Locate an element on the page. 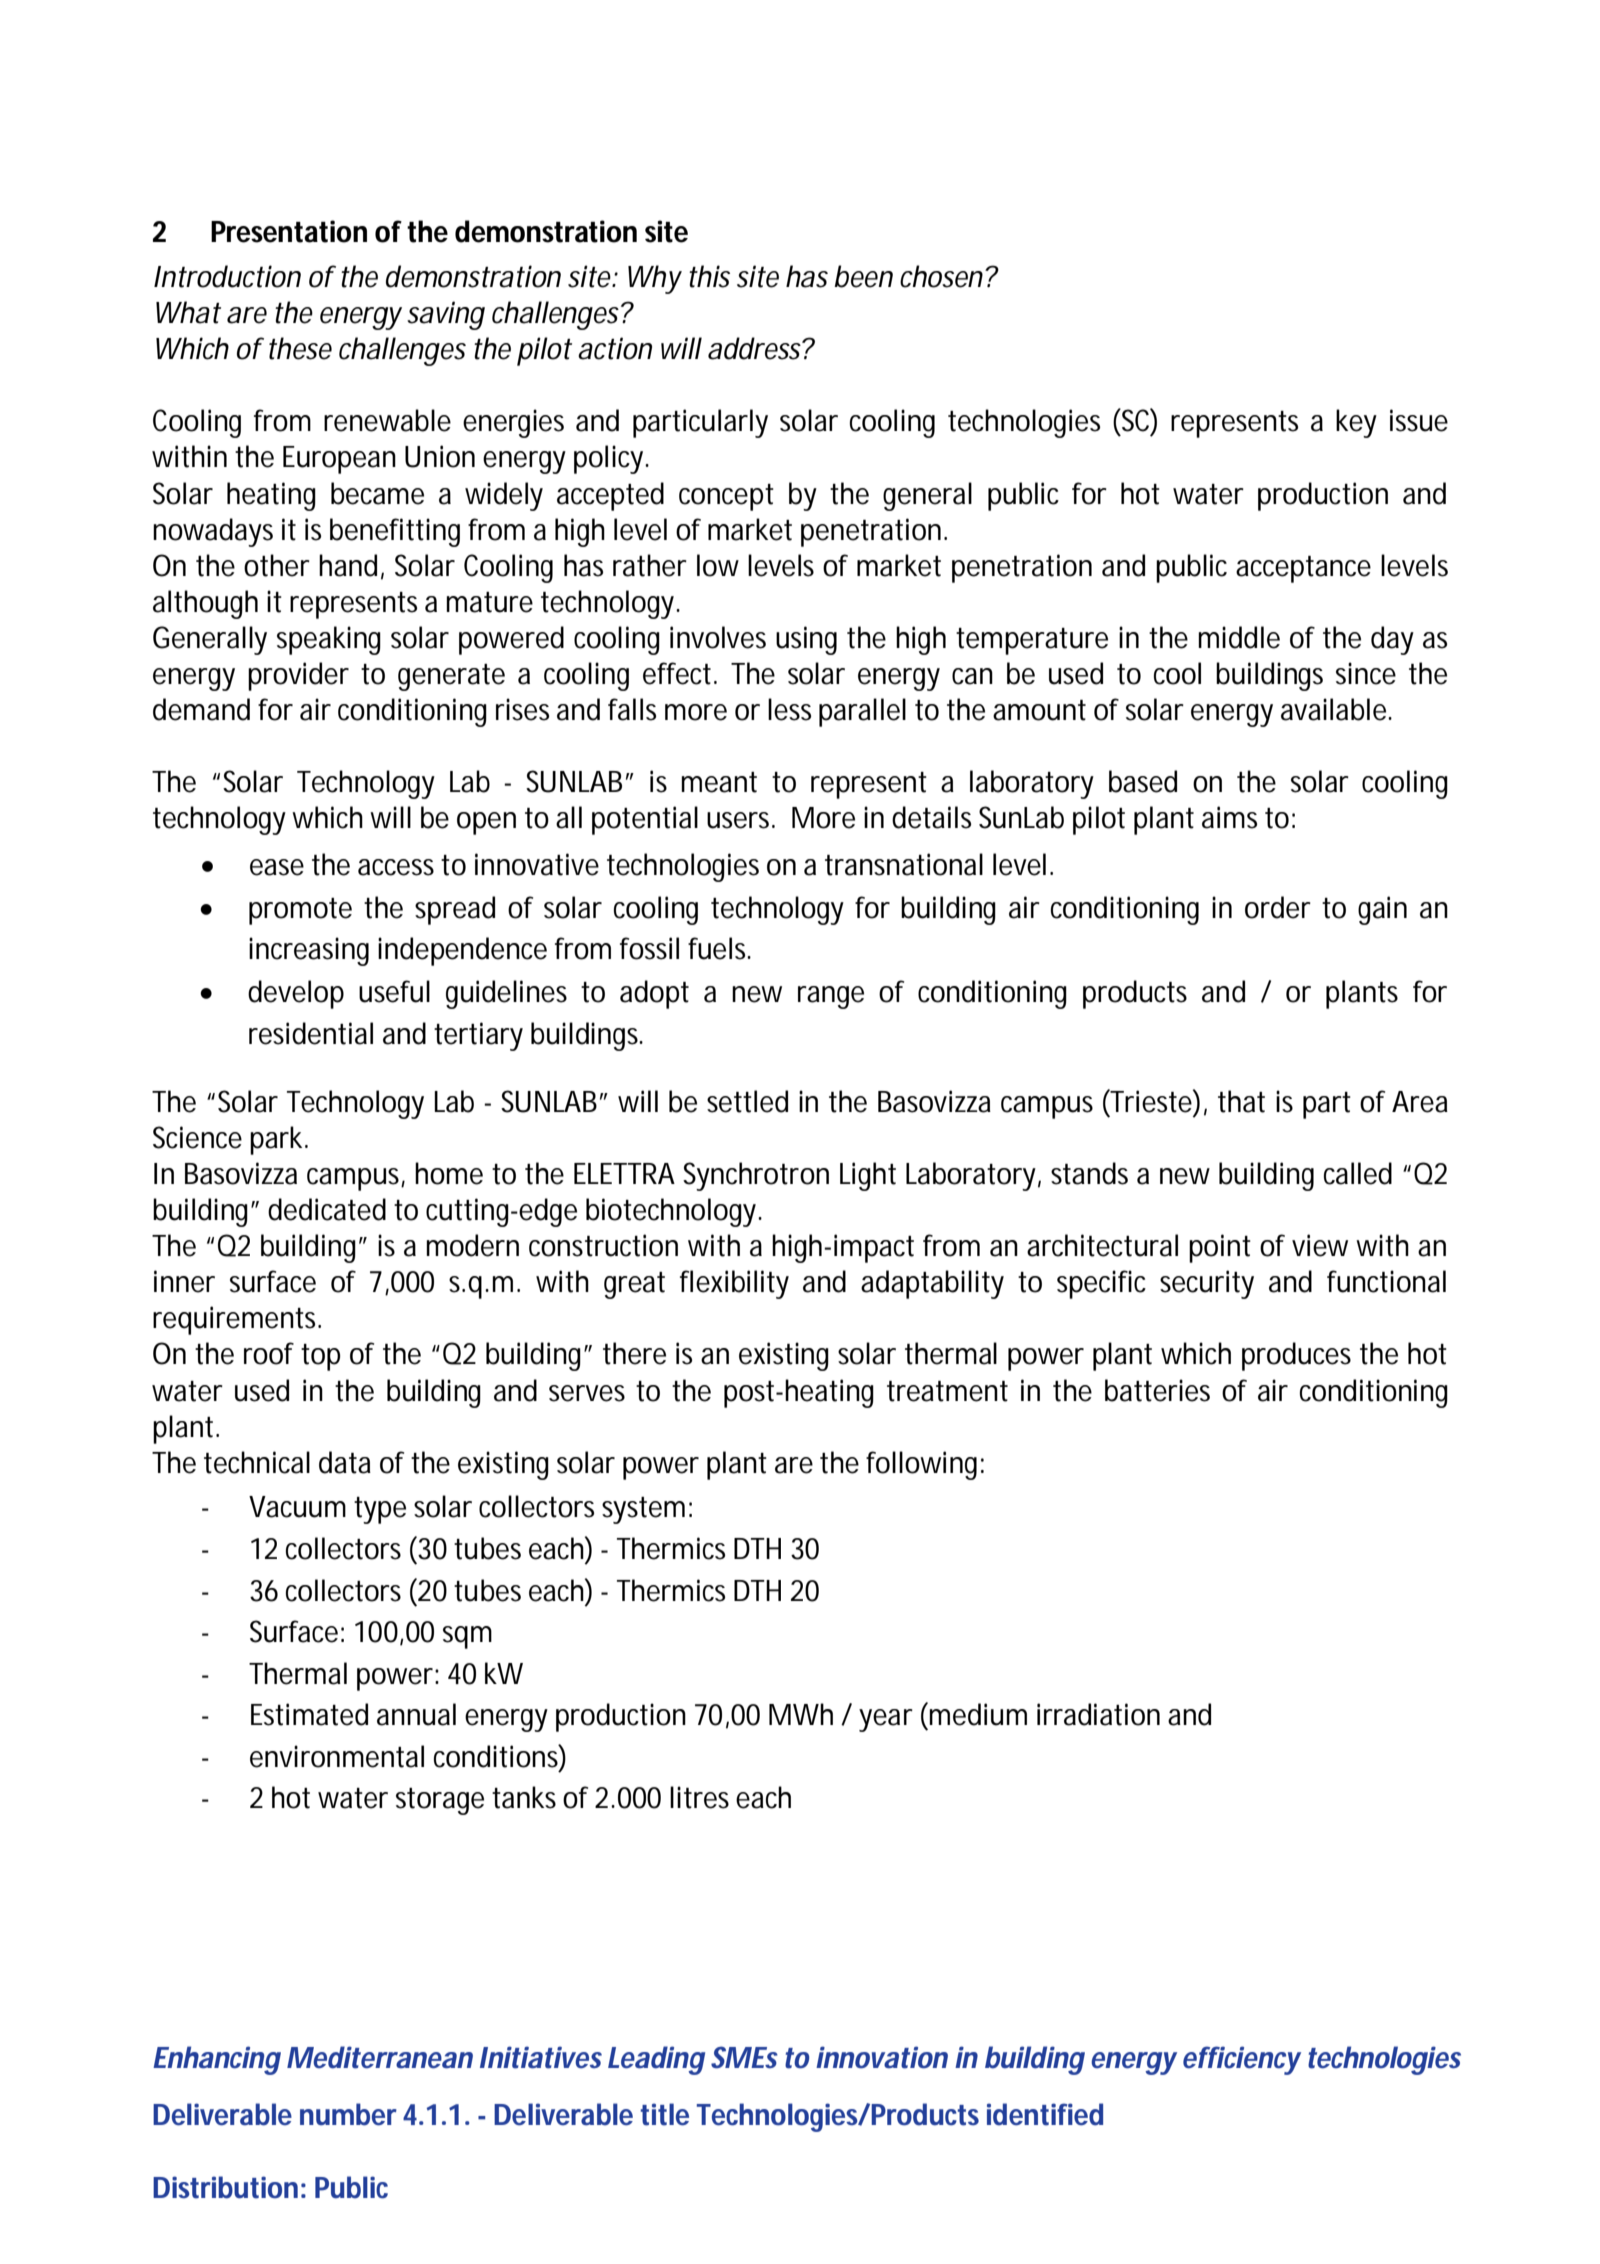 This image has height=2264, width=1600. renewable is located at coordinates (387, 420).
